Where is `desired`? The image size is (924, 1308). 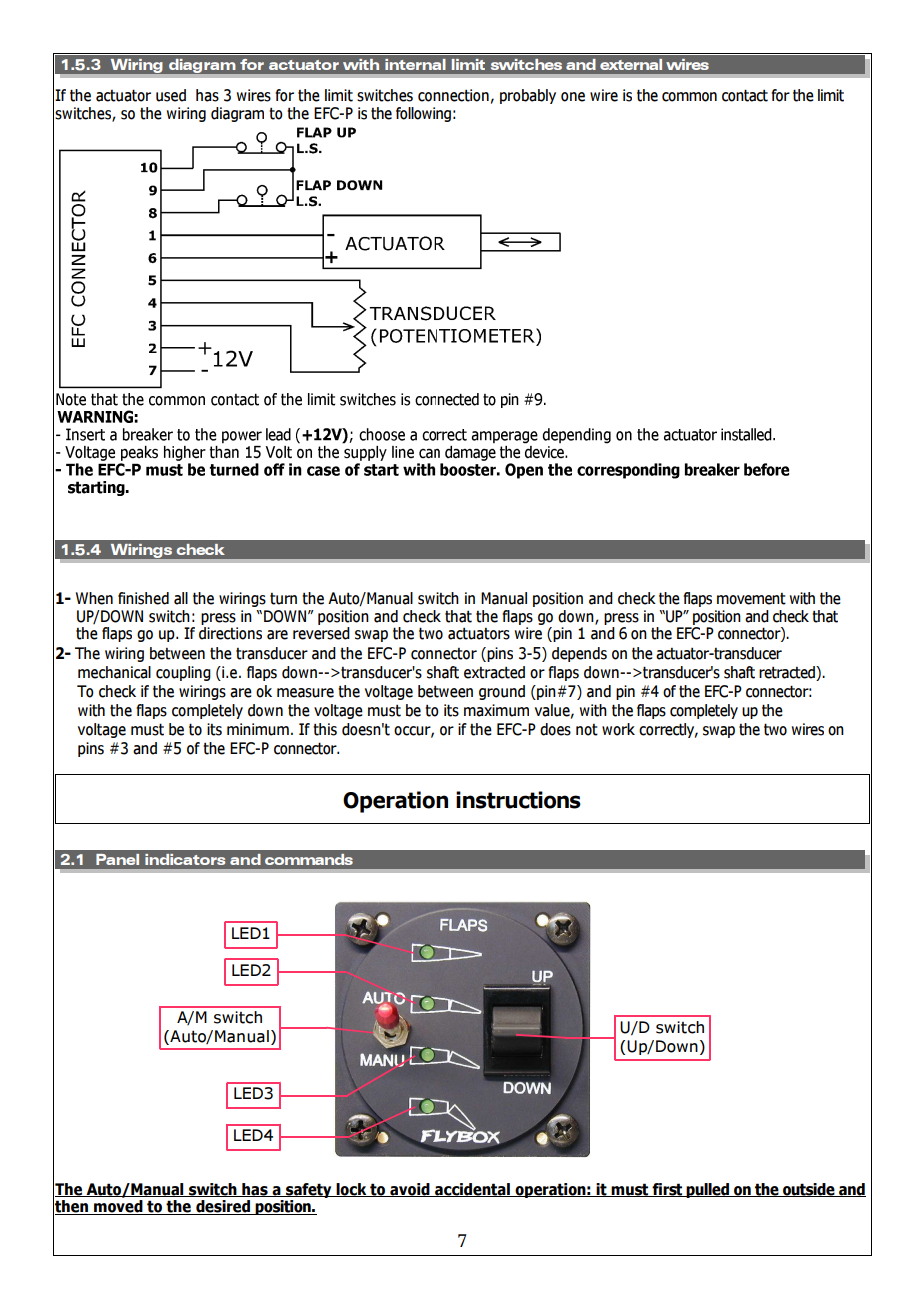 desired is located at coordinates (223, 1207).
